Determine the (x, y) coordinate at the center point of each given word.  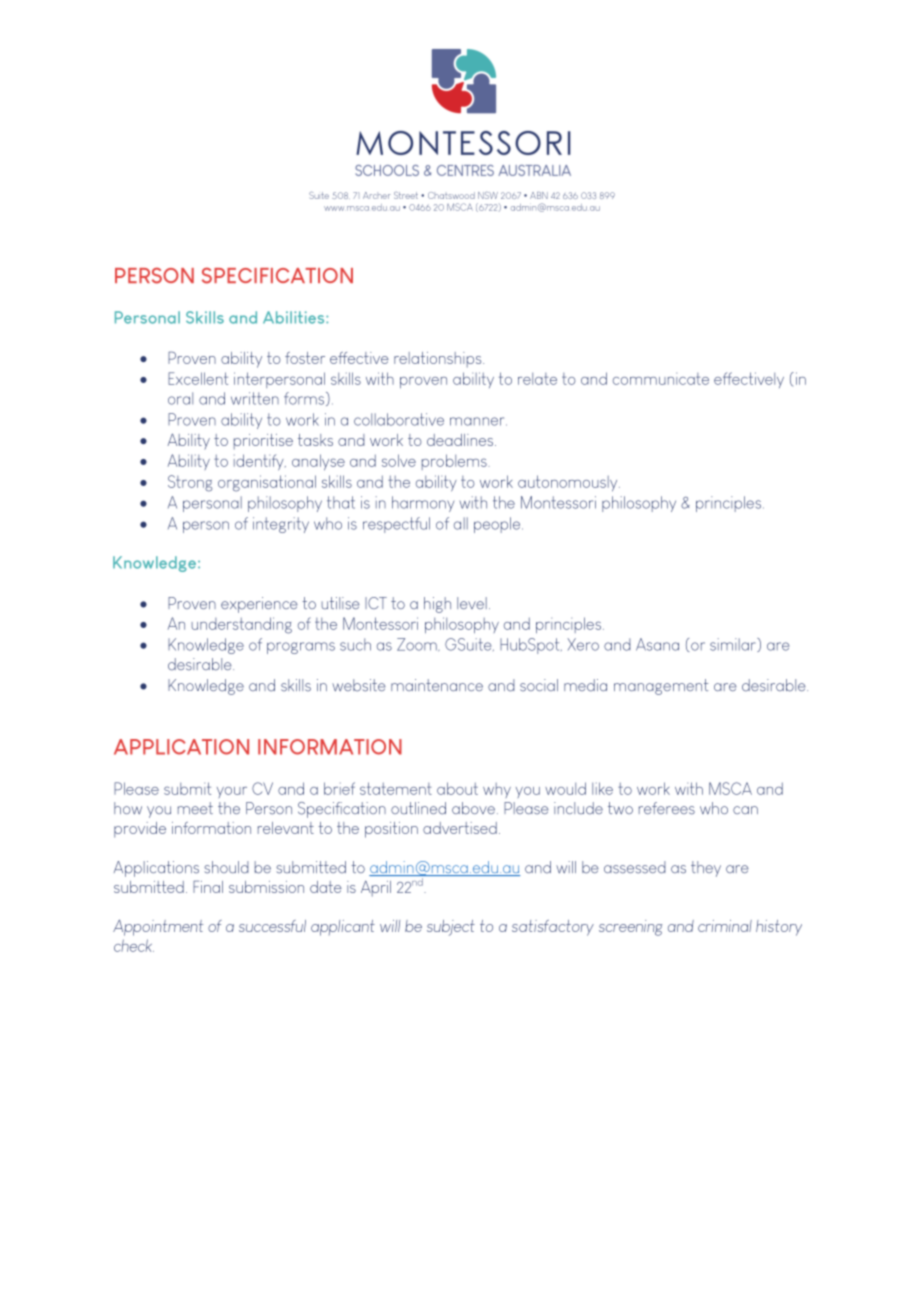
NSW (488, 195)
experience (259, 605)
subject (451, 928)
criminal (725, 926)
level (472, 603)
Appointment (158, 928)
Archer (376, 195)
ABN (539, 195)
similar (734, 645)
